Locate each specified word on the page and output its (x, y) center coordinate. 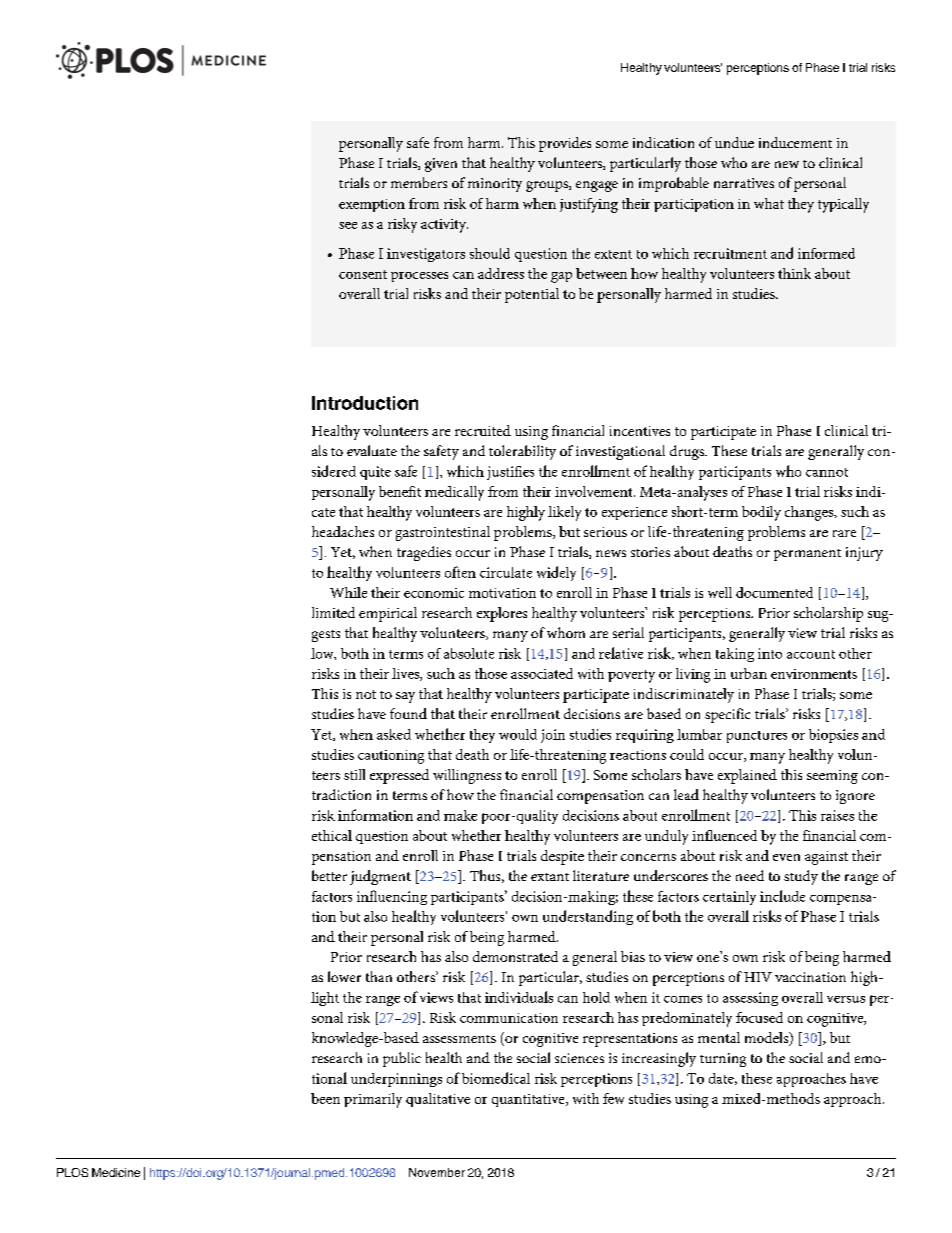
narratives (744, 183)
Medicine (116, 1172)
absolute (469, 653)
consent (363, 274)
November (437, 1172)
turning (723, 1060)
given (441, 165)
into (770, 653)
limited (333, 612)
